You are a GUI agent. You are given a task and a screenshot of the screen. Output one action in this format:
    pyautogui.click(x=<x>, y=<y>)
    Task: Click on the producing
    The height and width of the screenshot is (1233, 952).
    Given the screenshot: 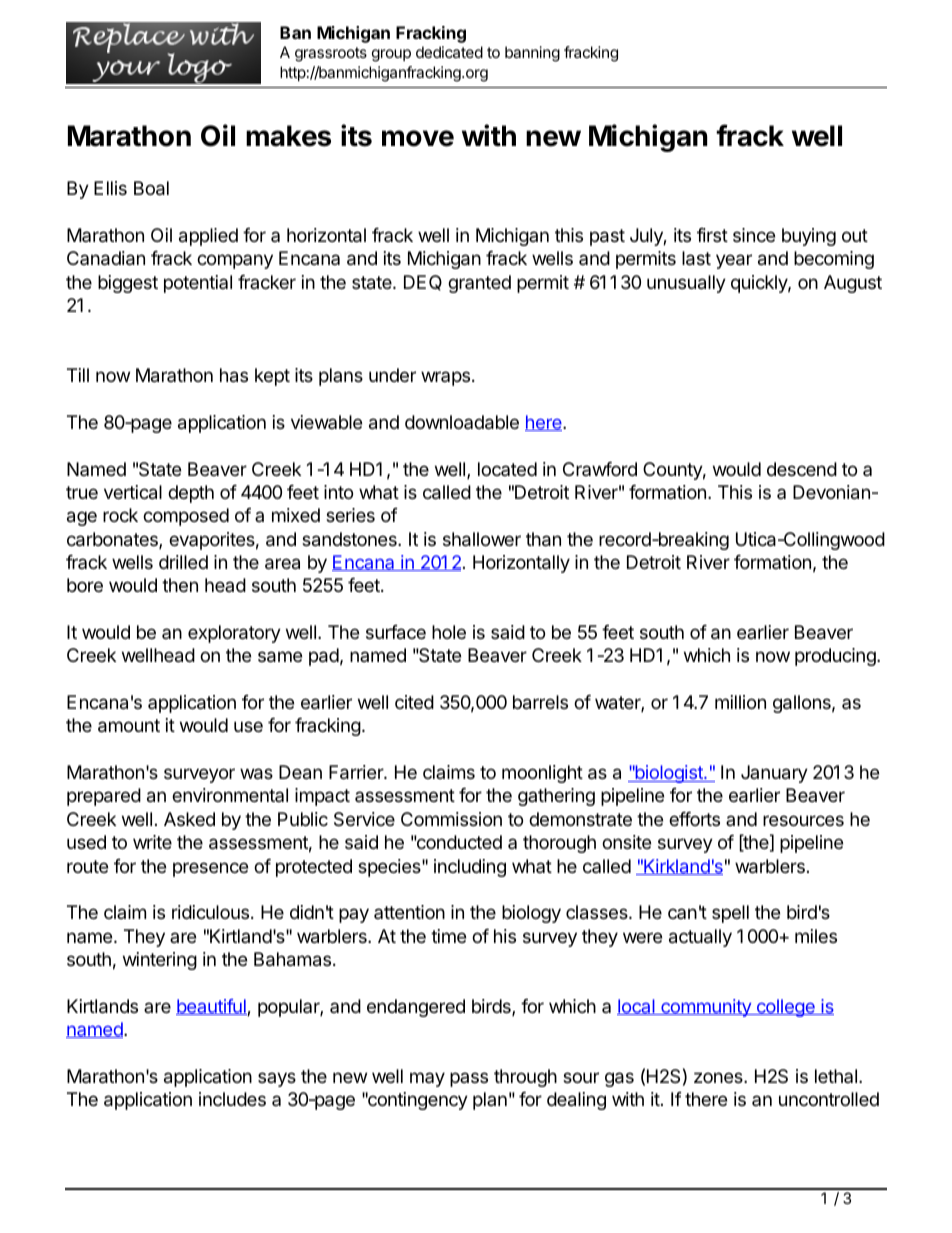 What is the action you would take?
    pyautogui.click(x=836, y=657)
